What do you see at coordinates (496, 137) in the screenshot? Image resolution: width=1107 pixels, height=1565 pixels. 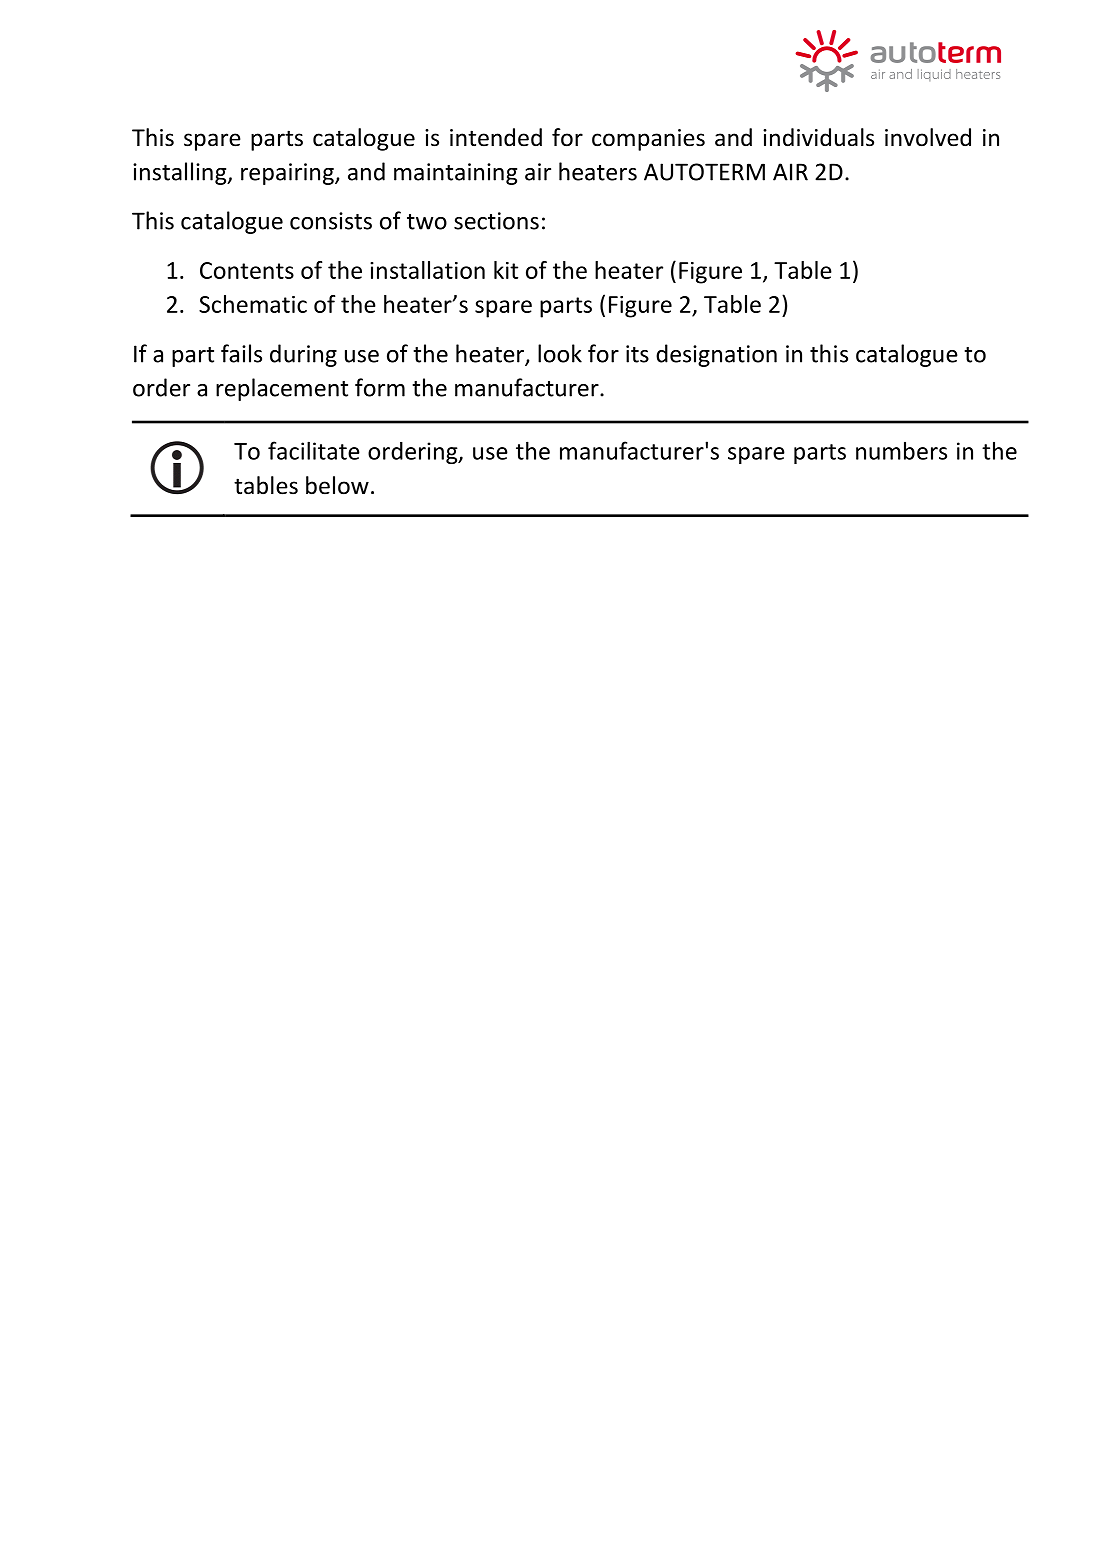 I see `intended` at bounding box center [496, 137].
